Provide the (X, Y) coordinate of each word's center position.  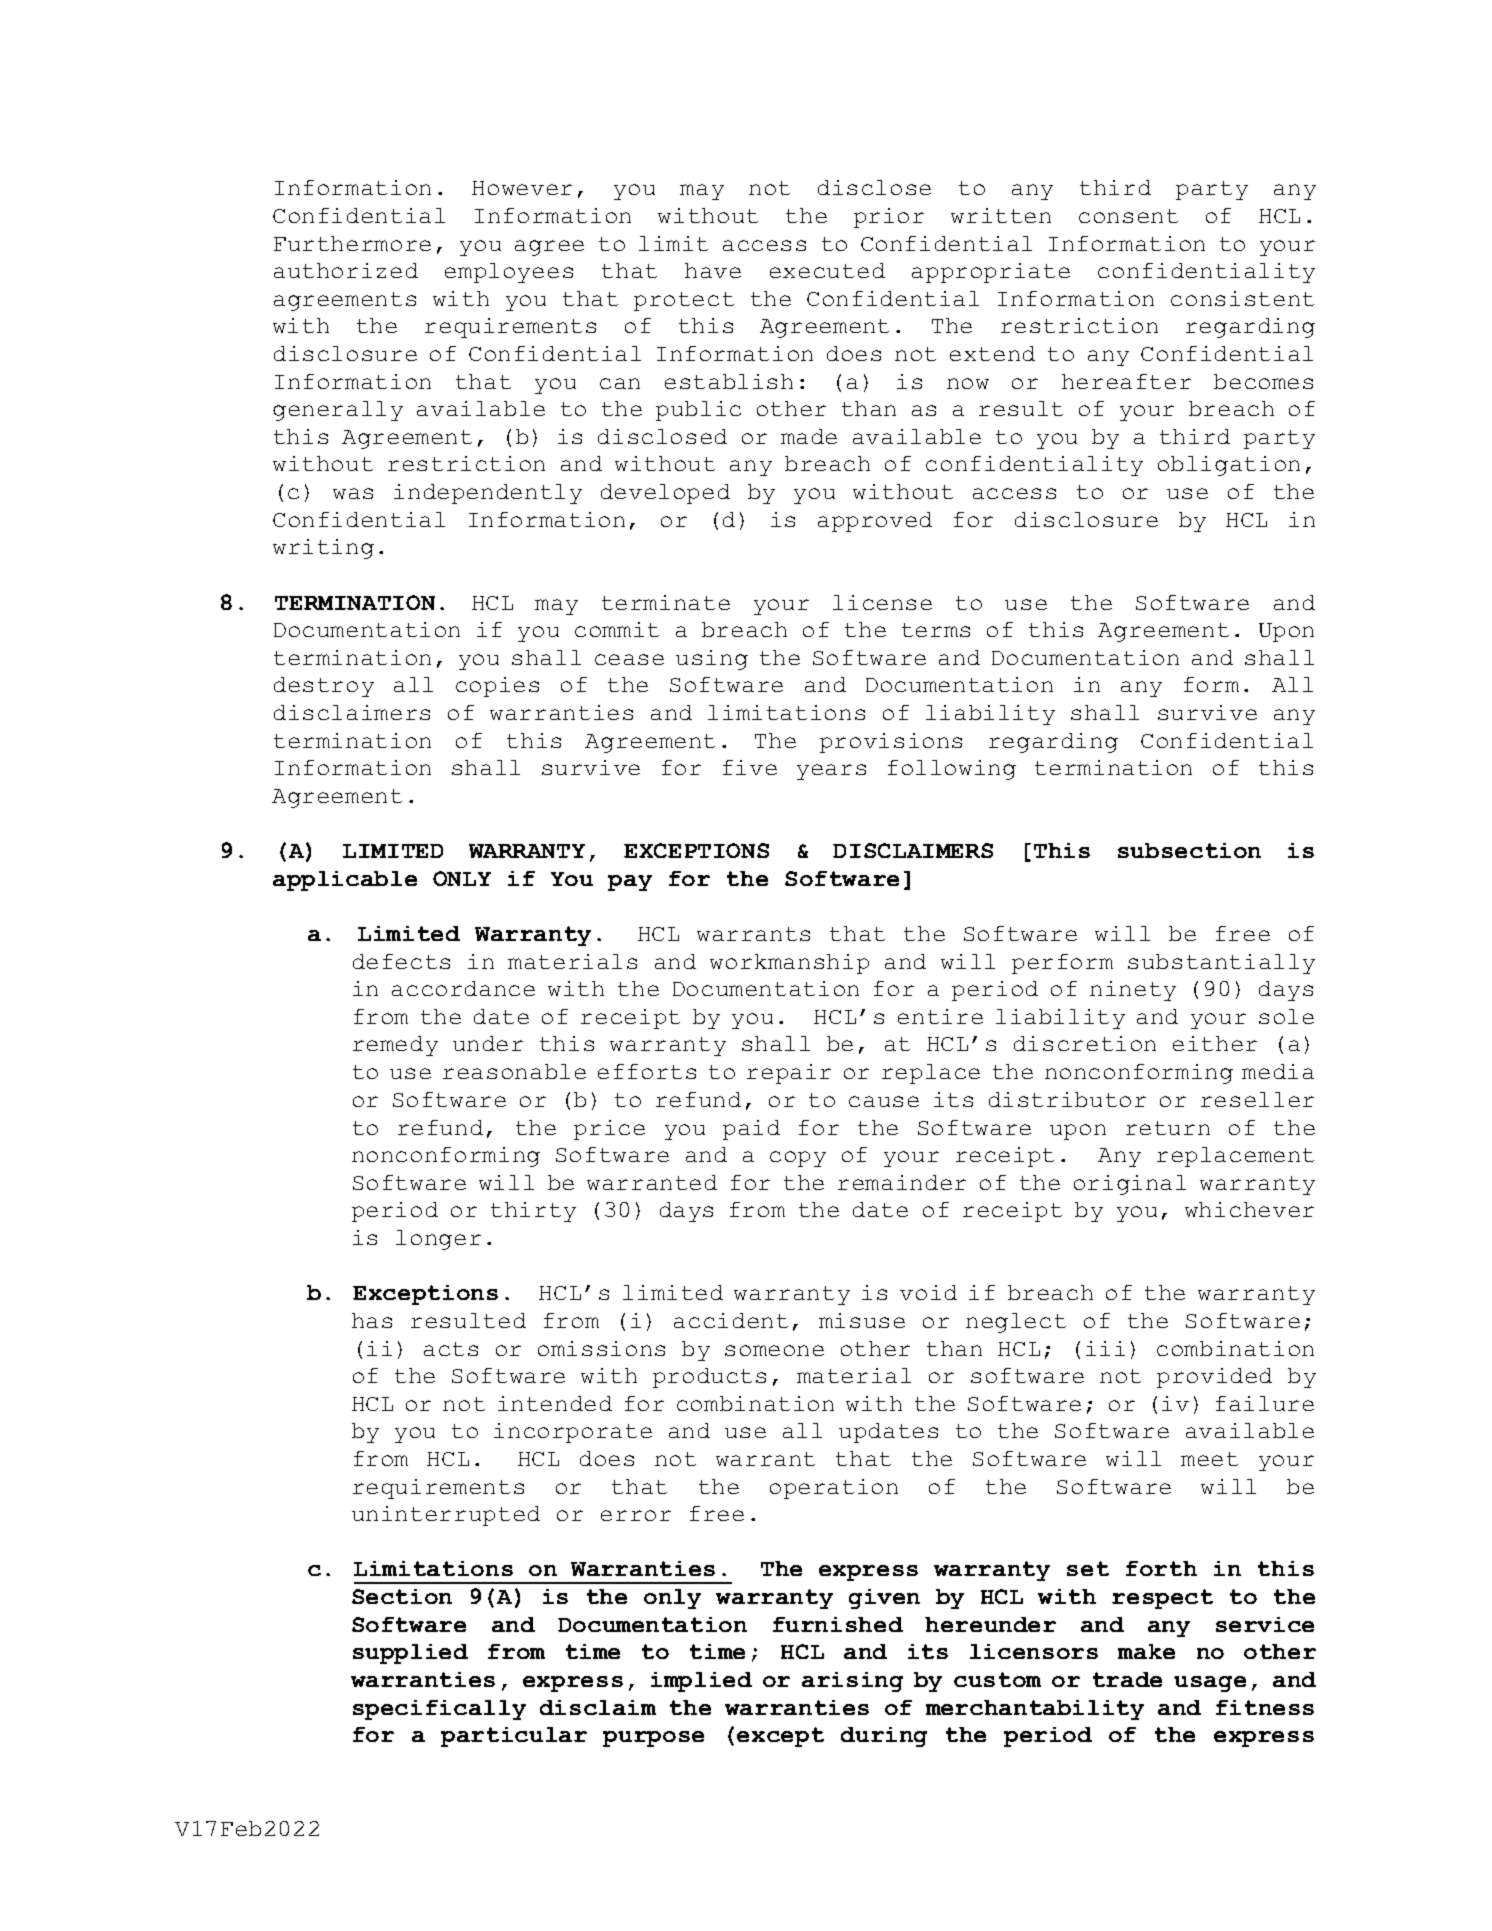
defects (401, 961)
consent (1128, 216)
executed (827, 270)
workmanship (789, 964)
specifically (439, 1710)
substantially (1221, 964)
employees (509, 273)
